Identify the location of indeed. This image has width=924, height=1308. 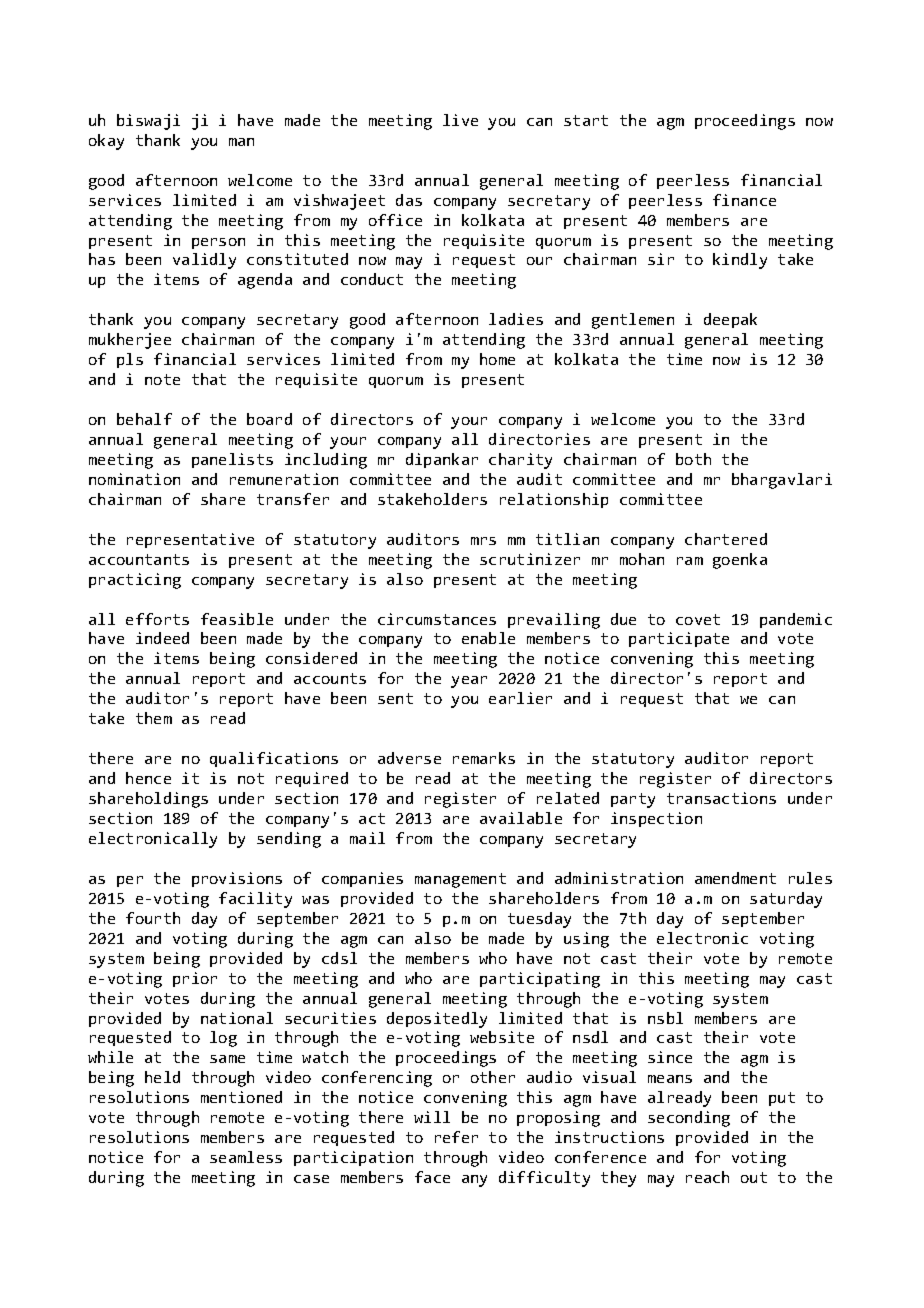
(162, 638).
